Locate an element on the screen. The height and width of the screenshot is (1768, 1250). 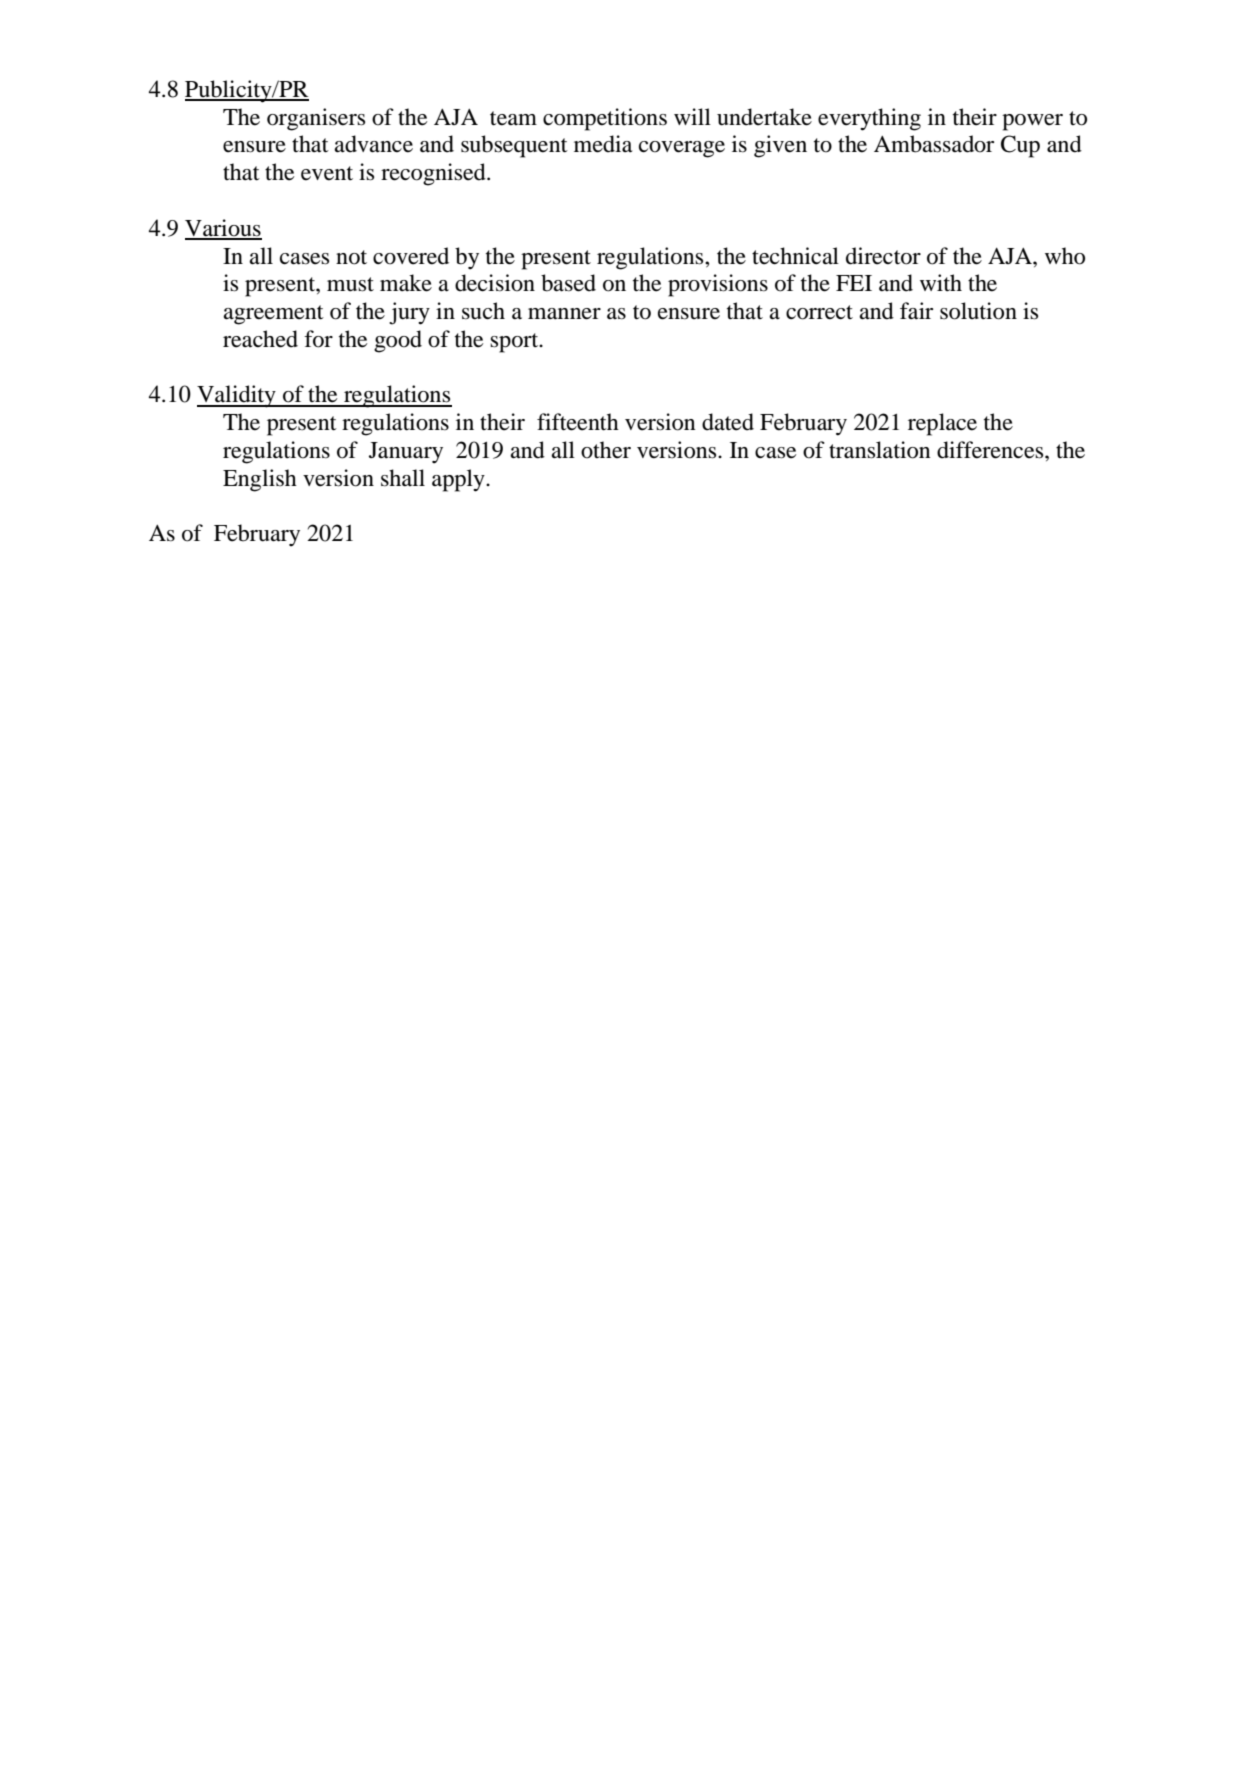
power is located at coordinates (1032, 122).
